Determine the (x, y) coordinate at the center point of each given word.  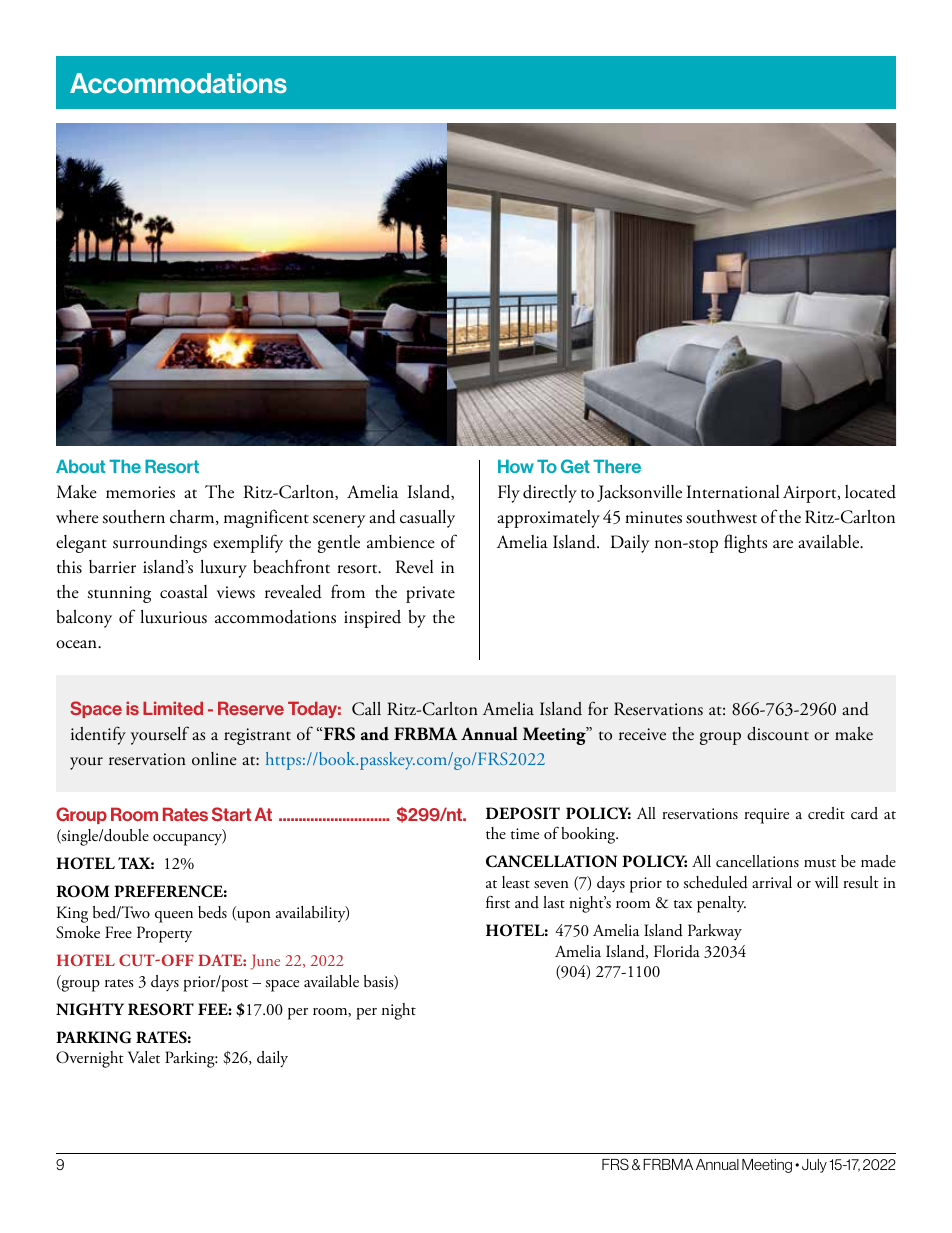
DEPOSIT (523, 813)
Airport (811, 494)
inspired (372, 619)
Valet (144, 1057)
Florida (677, 951)
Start (231, 814)
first (498, 902)
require (766, 816)
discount (778, 734)
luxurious (173, 617)
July (814, 1166)
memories (140, 492)
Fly (509, 494)
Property (164, 934)
